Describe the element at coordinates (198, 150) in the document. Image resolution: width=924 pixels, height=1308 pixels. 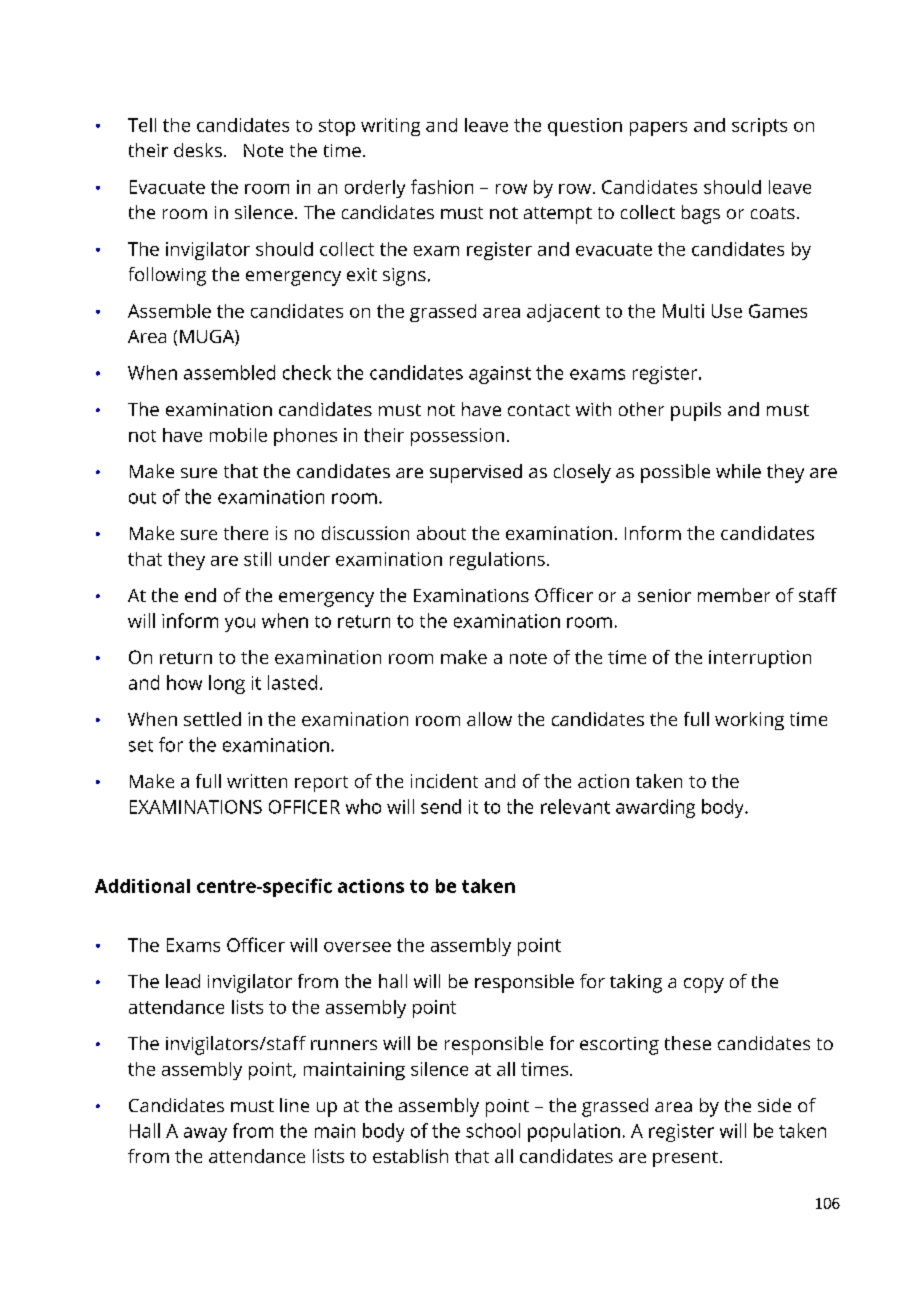
I see `desks` at that location.
